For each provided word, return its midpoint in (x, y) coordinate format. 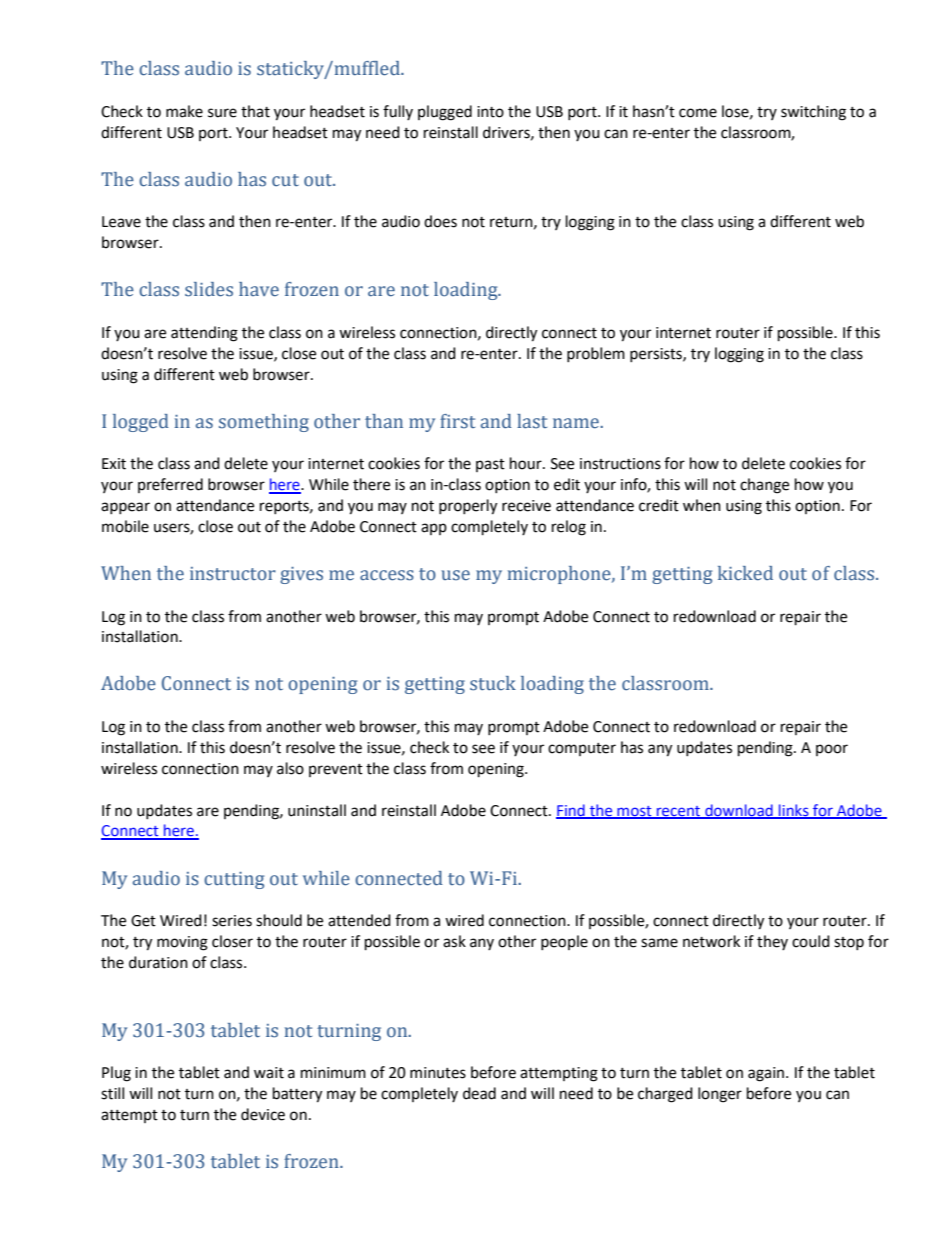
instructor (233, 574)
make (184, 111)
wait (269, 1073)
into (490, 112)
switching (813, 113)
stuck (493, 683)
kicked (745, 573)
